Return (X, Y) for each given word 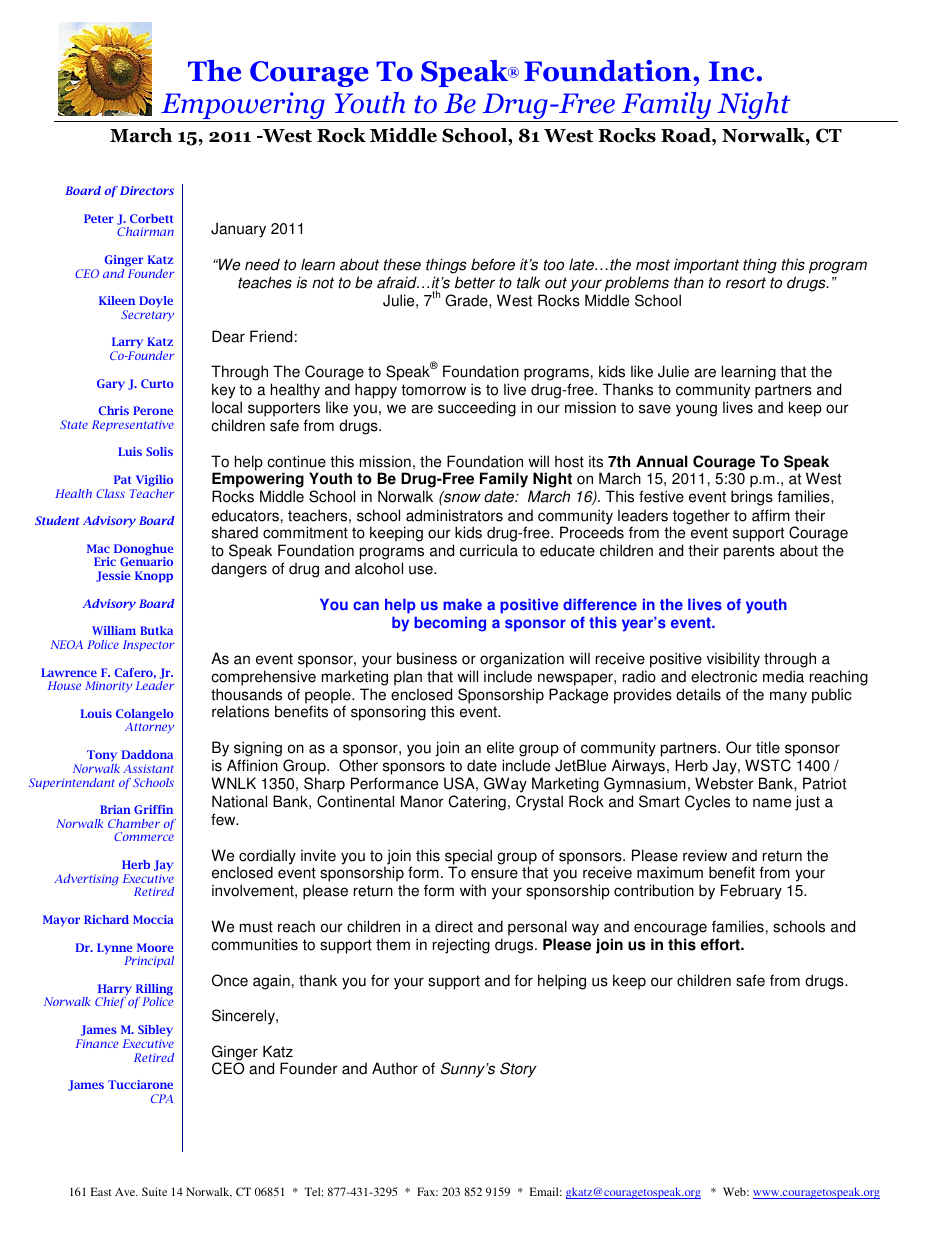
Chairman (145, 231)
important (706, 266)
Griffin (153, 809)
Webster (724, 783)
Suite (154, 1191)
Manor (422, 801)
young (696, 410)
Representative (133, 425)
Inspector (148, 645)
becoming (450, 624)
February (751, 892)
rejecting (461, 946)
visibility (733, 660)
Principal (149, 961)
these (402, 264)
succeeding (477, 409)
